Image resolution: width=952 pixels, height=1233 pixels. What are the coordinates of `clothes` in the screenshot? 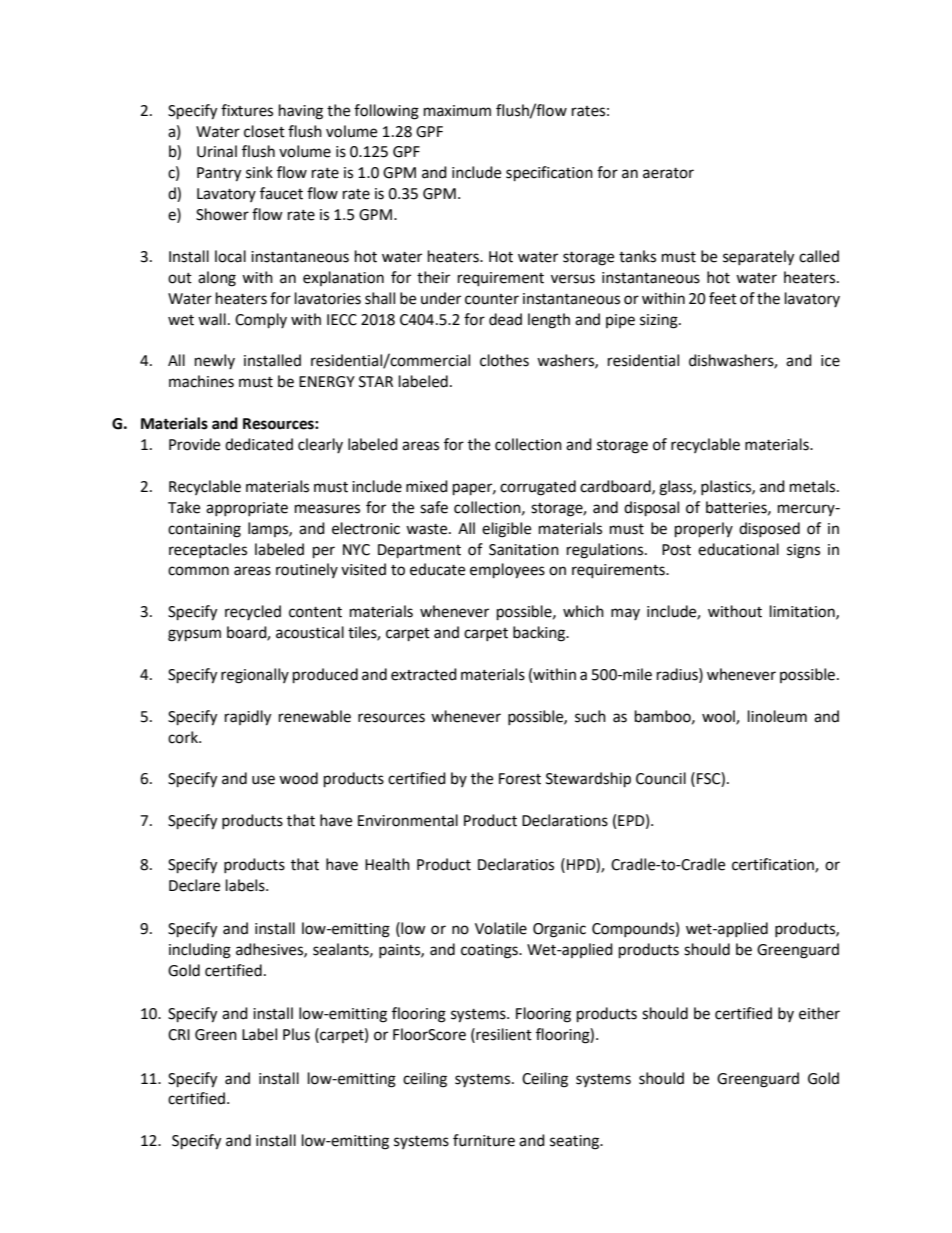 It's located at (504, 360).
